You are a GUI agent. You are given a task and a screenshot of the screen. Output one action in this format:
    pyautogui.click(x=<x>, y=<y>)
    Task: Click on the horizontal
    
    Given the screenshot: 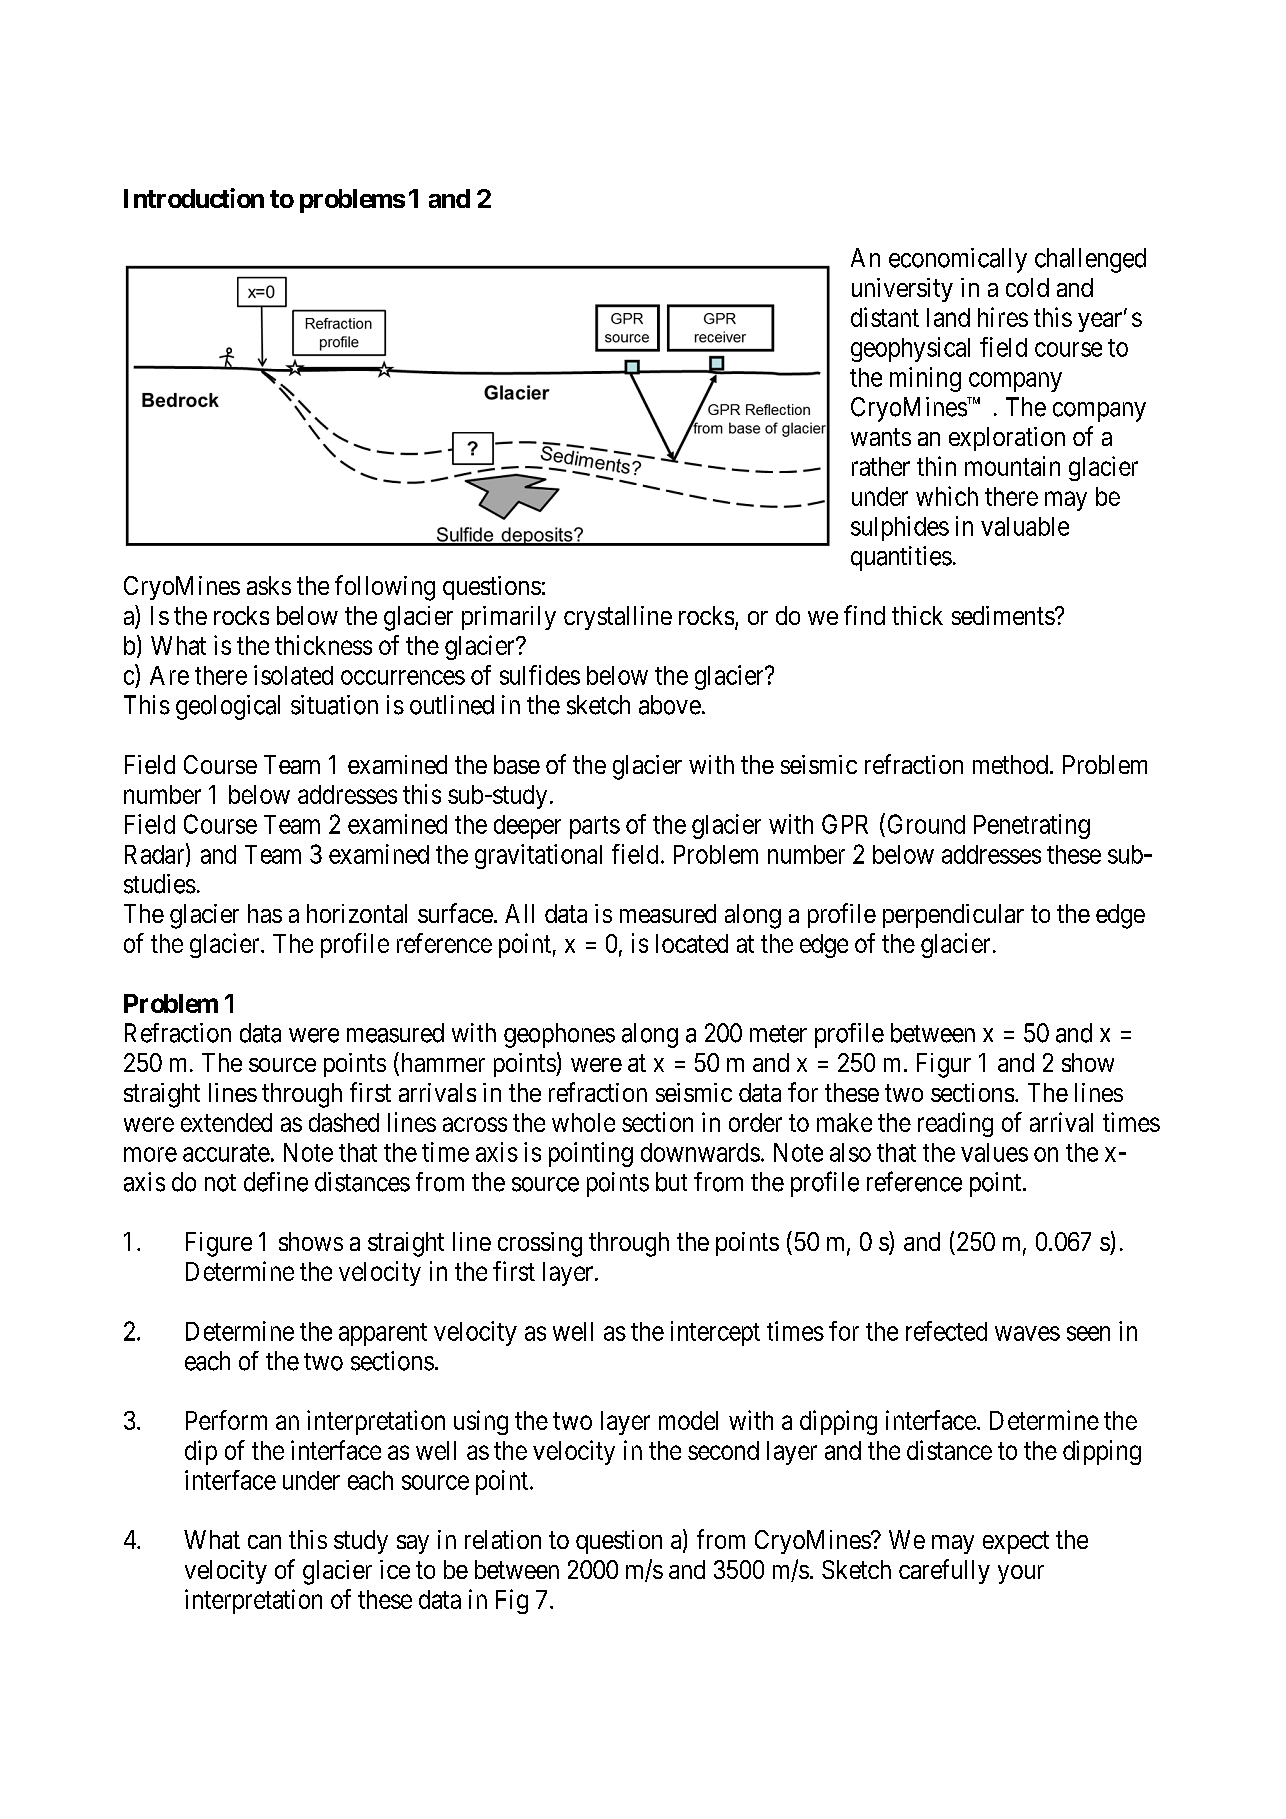 What is the action you would take?
    pyautogui.click(x=357, y=913)
